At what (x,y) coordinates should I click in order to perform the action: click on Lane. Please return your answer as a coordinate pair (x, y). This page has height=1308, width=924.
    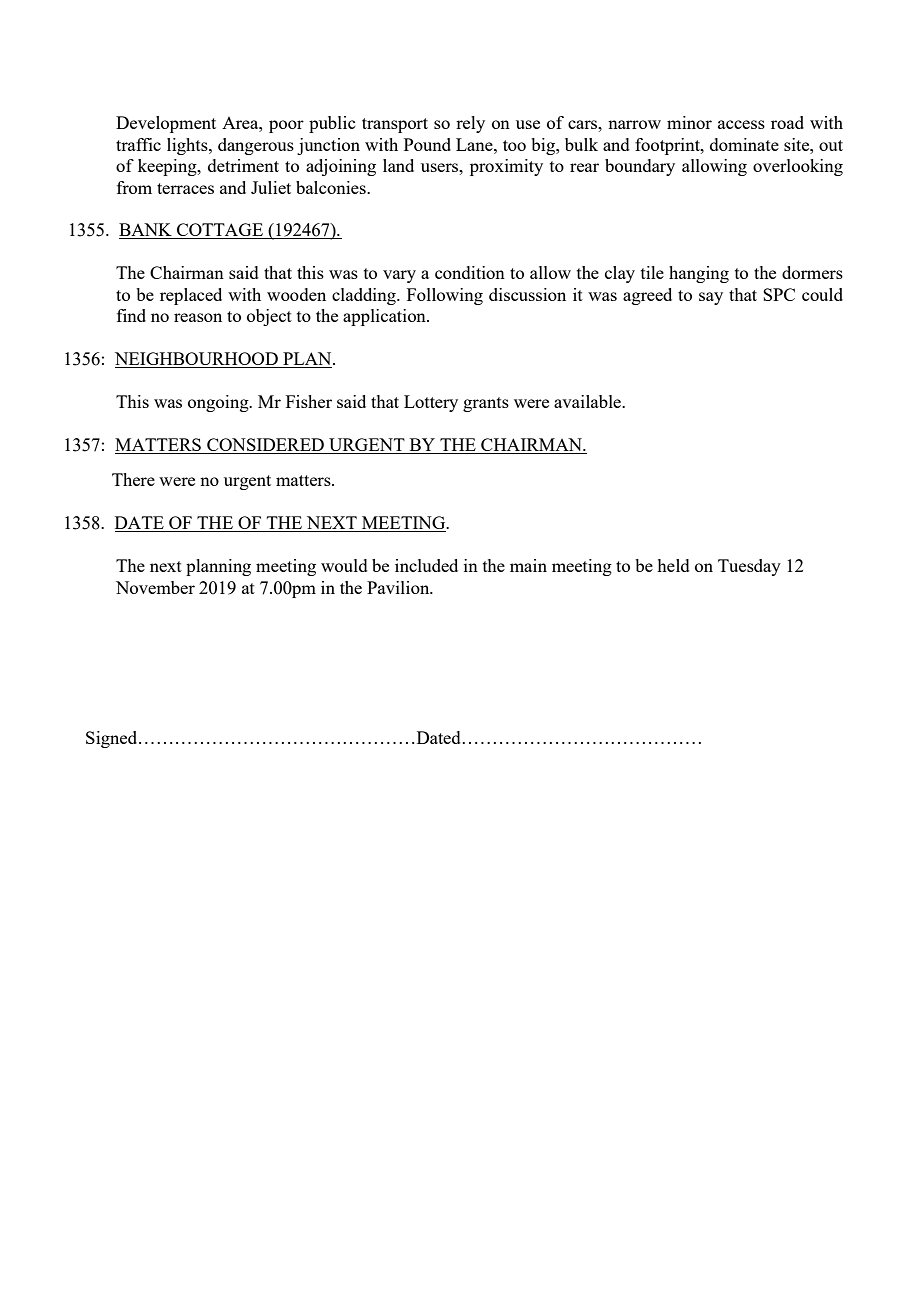
    Looking at the image, I should click on (475, 144).
